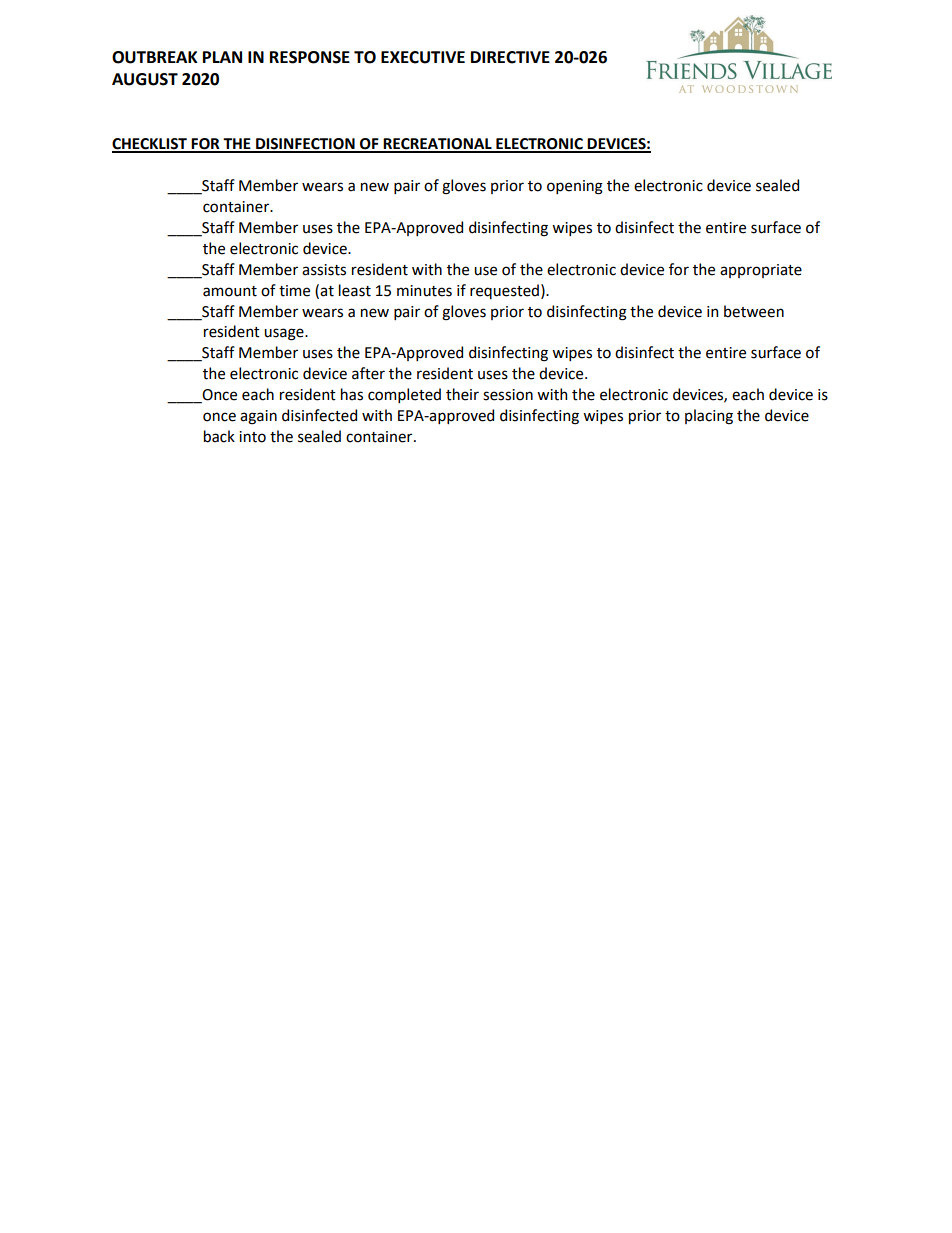  Describe the element at coordinates (709, 417) in the document. I see `placing` at that location.
